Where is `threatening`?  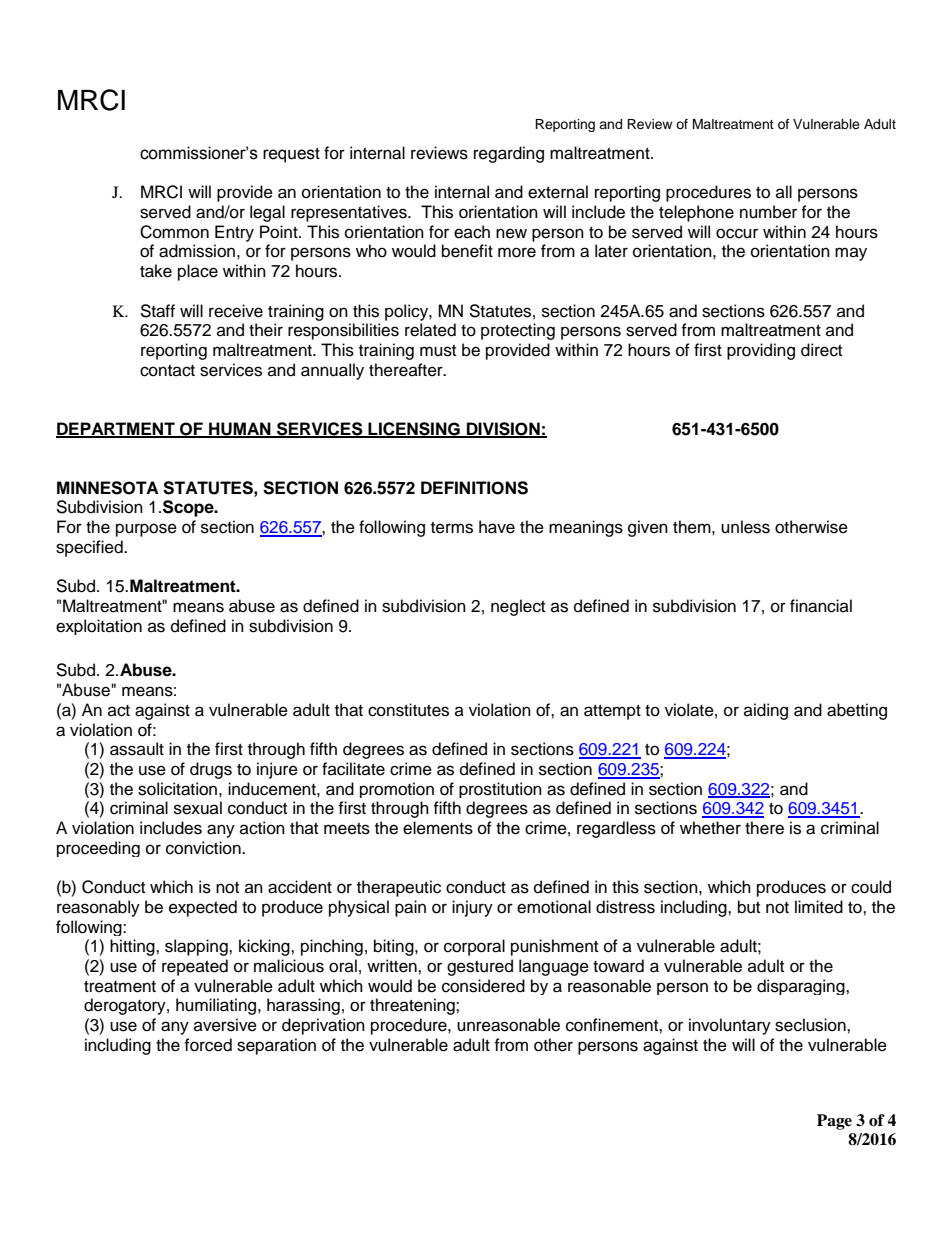
threatening is located at coordinates (413, 1006).
